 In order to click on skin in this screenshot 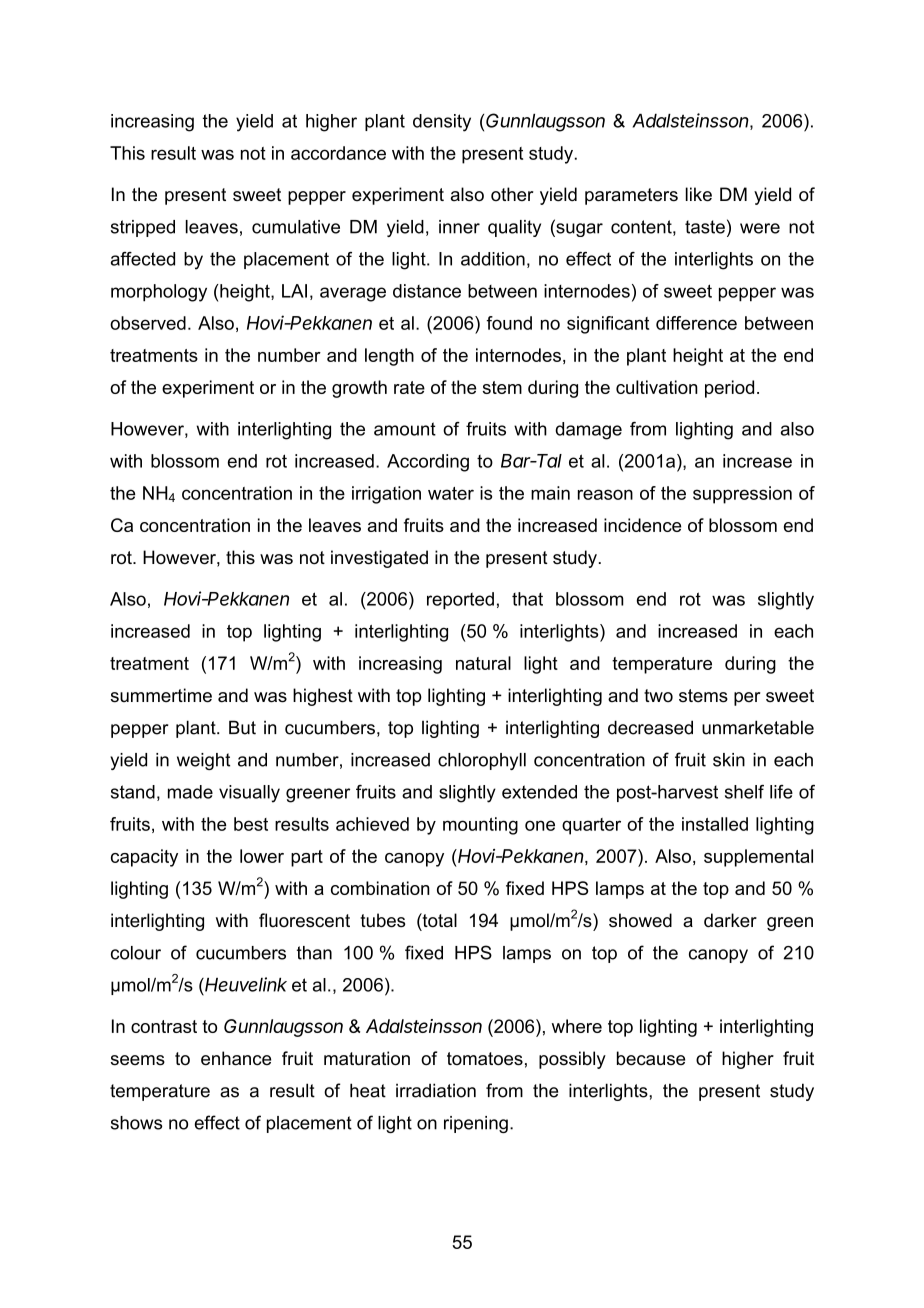, I will do `click(729, 760)`.
